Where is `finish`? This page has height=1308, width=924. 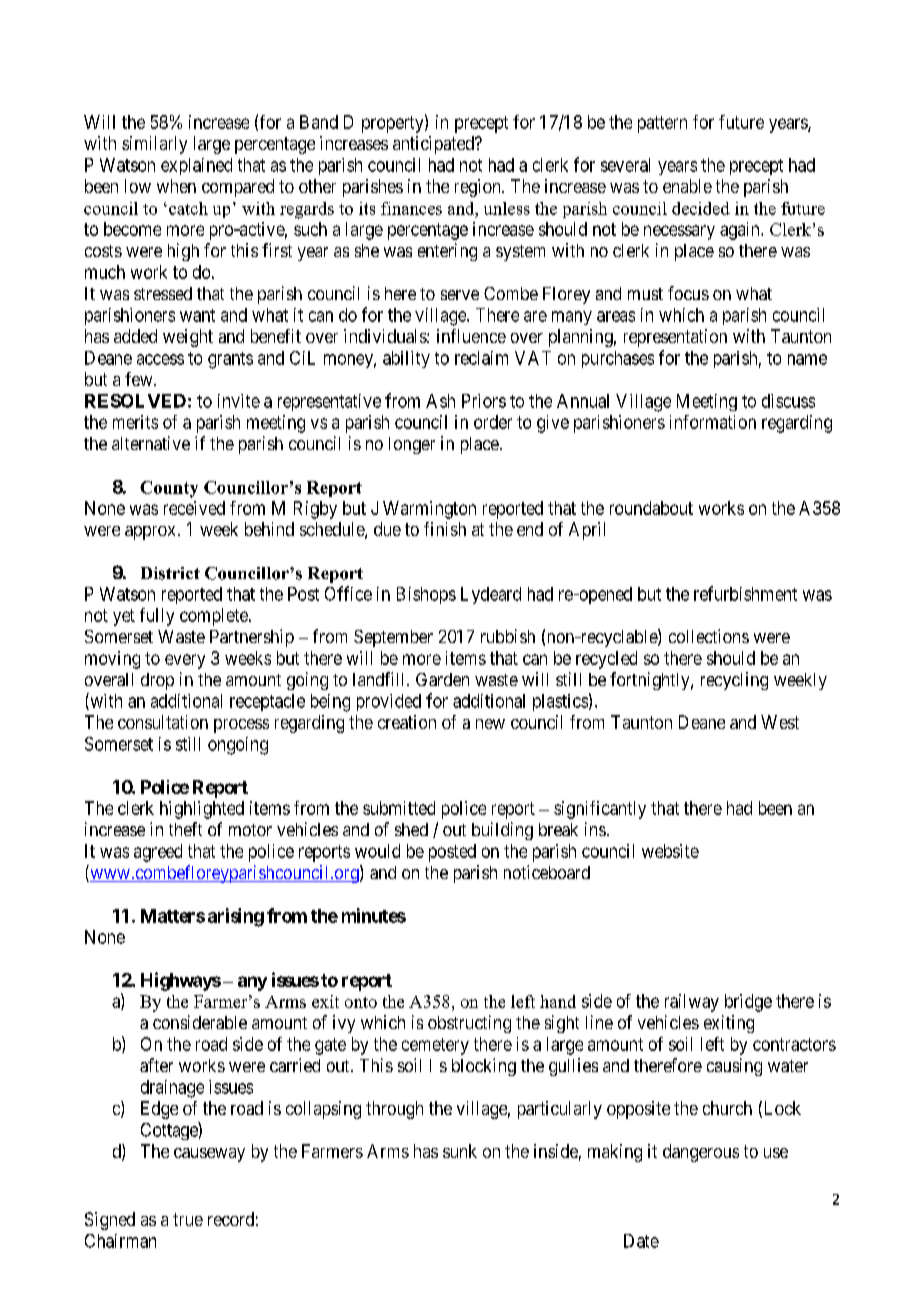
finish is located at coordinates (445, 529).
